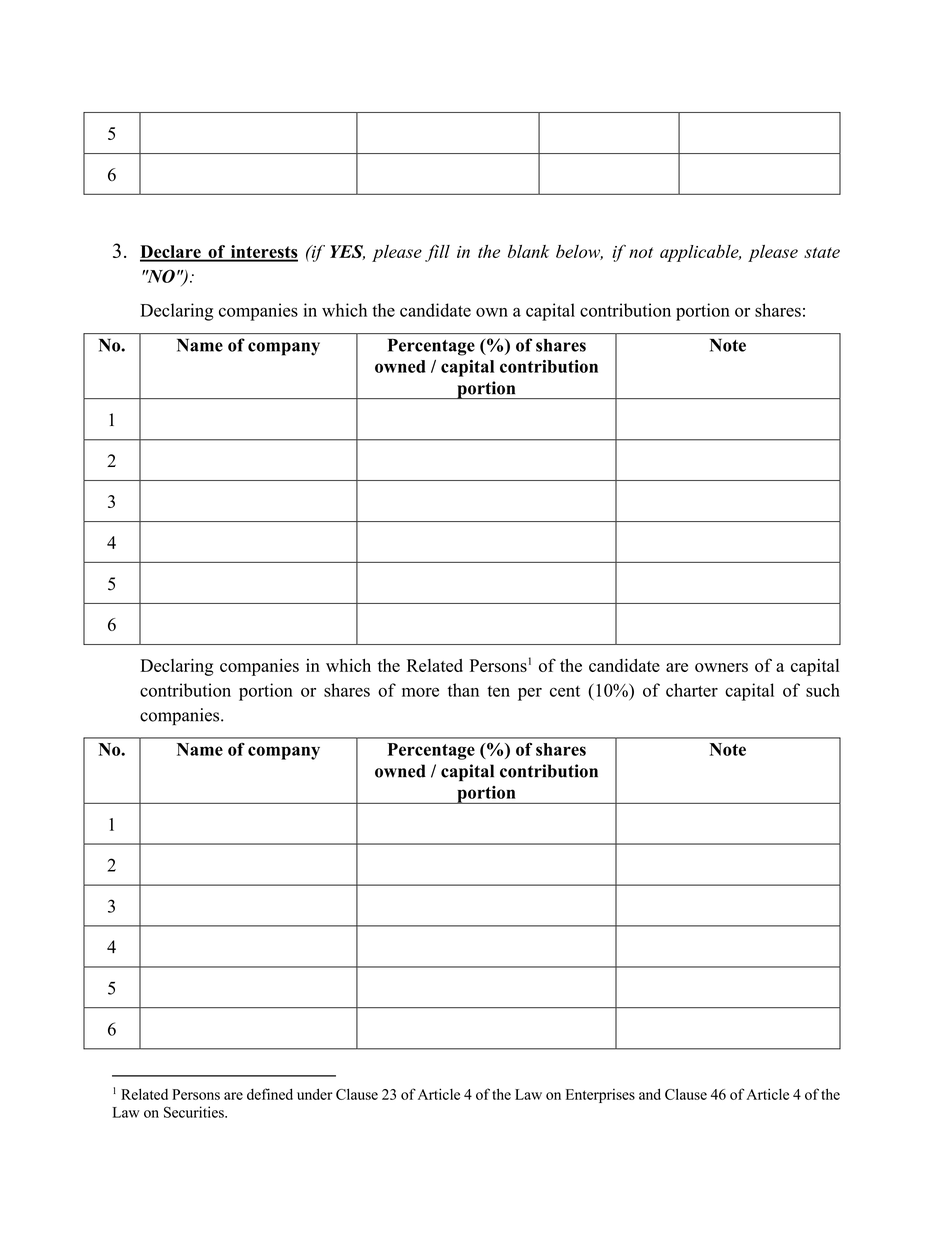 This page has height=1233, width=952. I want to click on defined, so click(270, 1094).
